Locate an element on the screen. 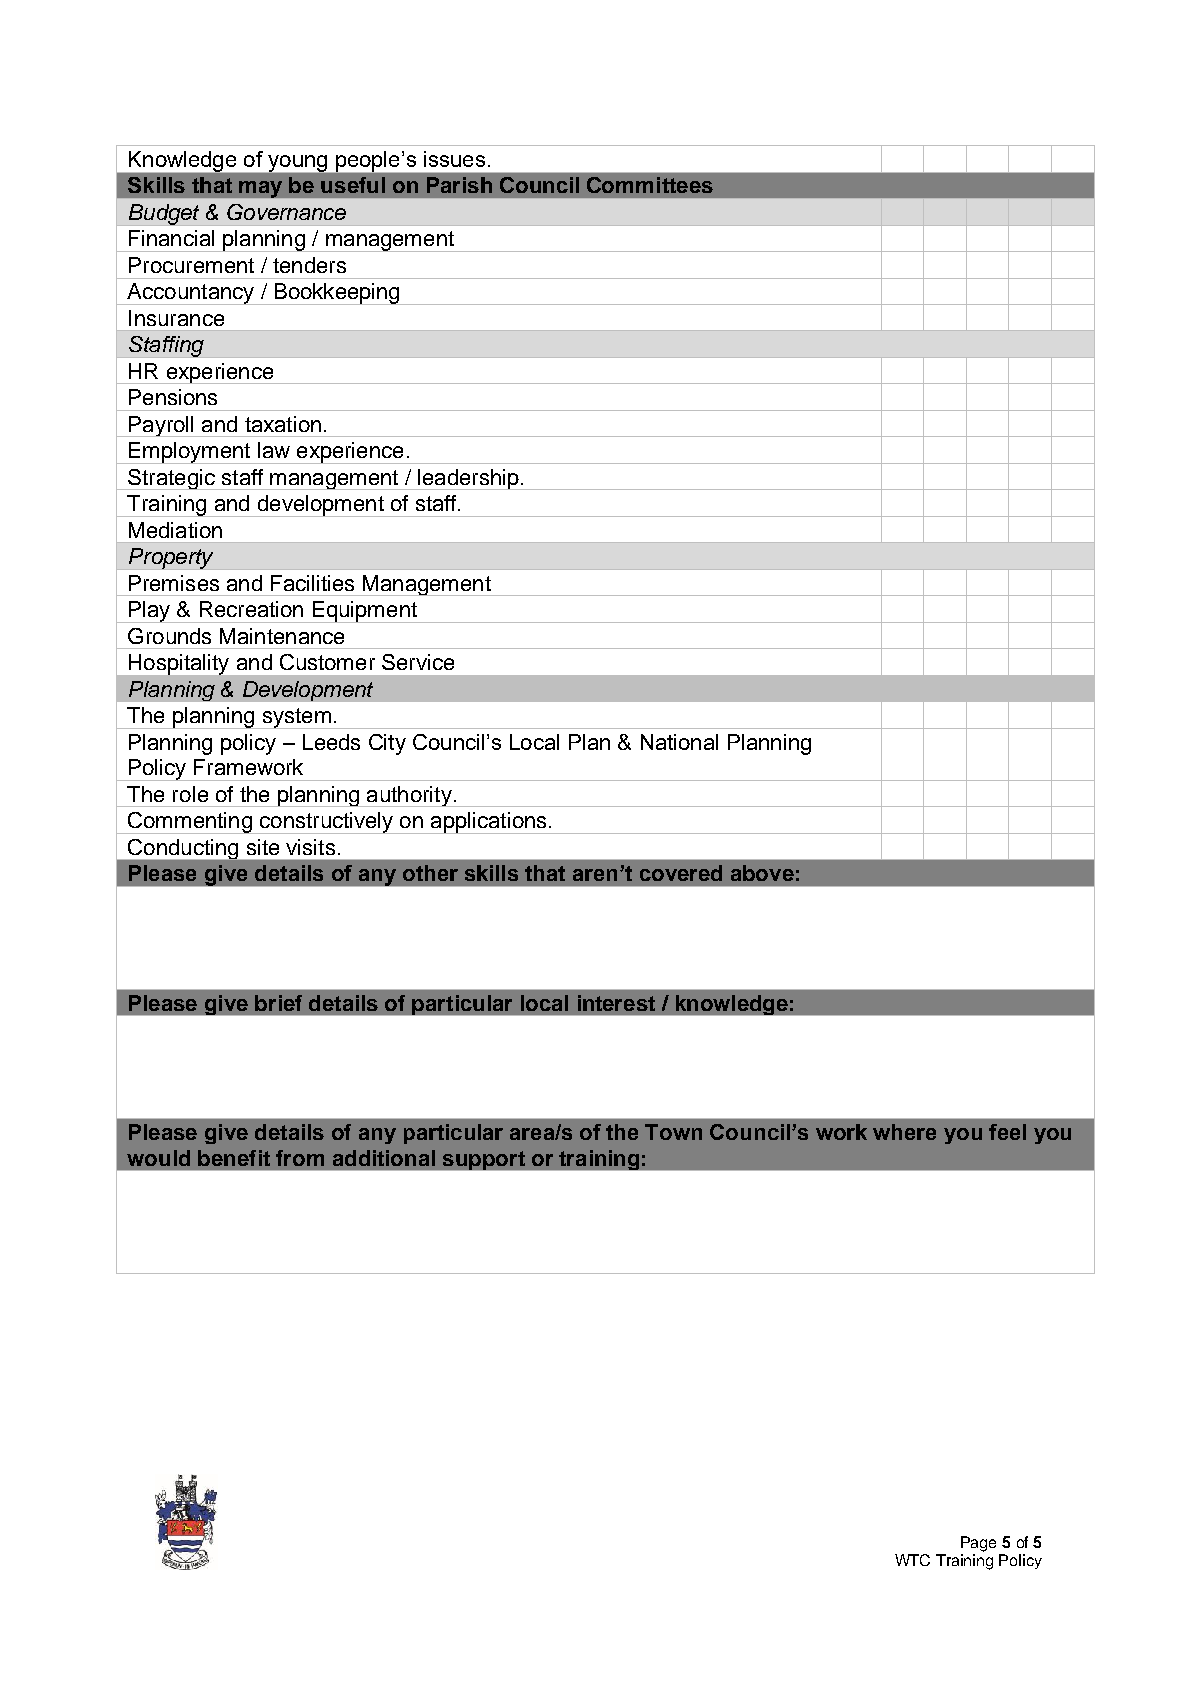 The image size is (1199, 1696). Parish is located at coordinates (459, 185).
